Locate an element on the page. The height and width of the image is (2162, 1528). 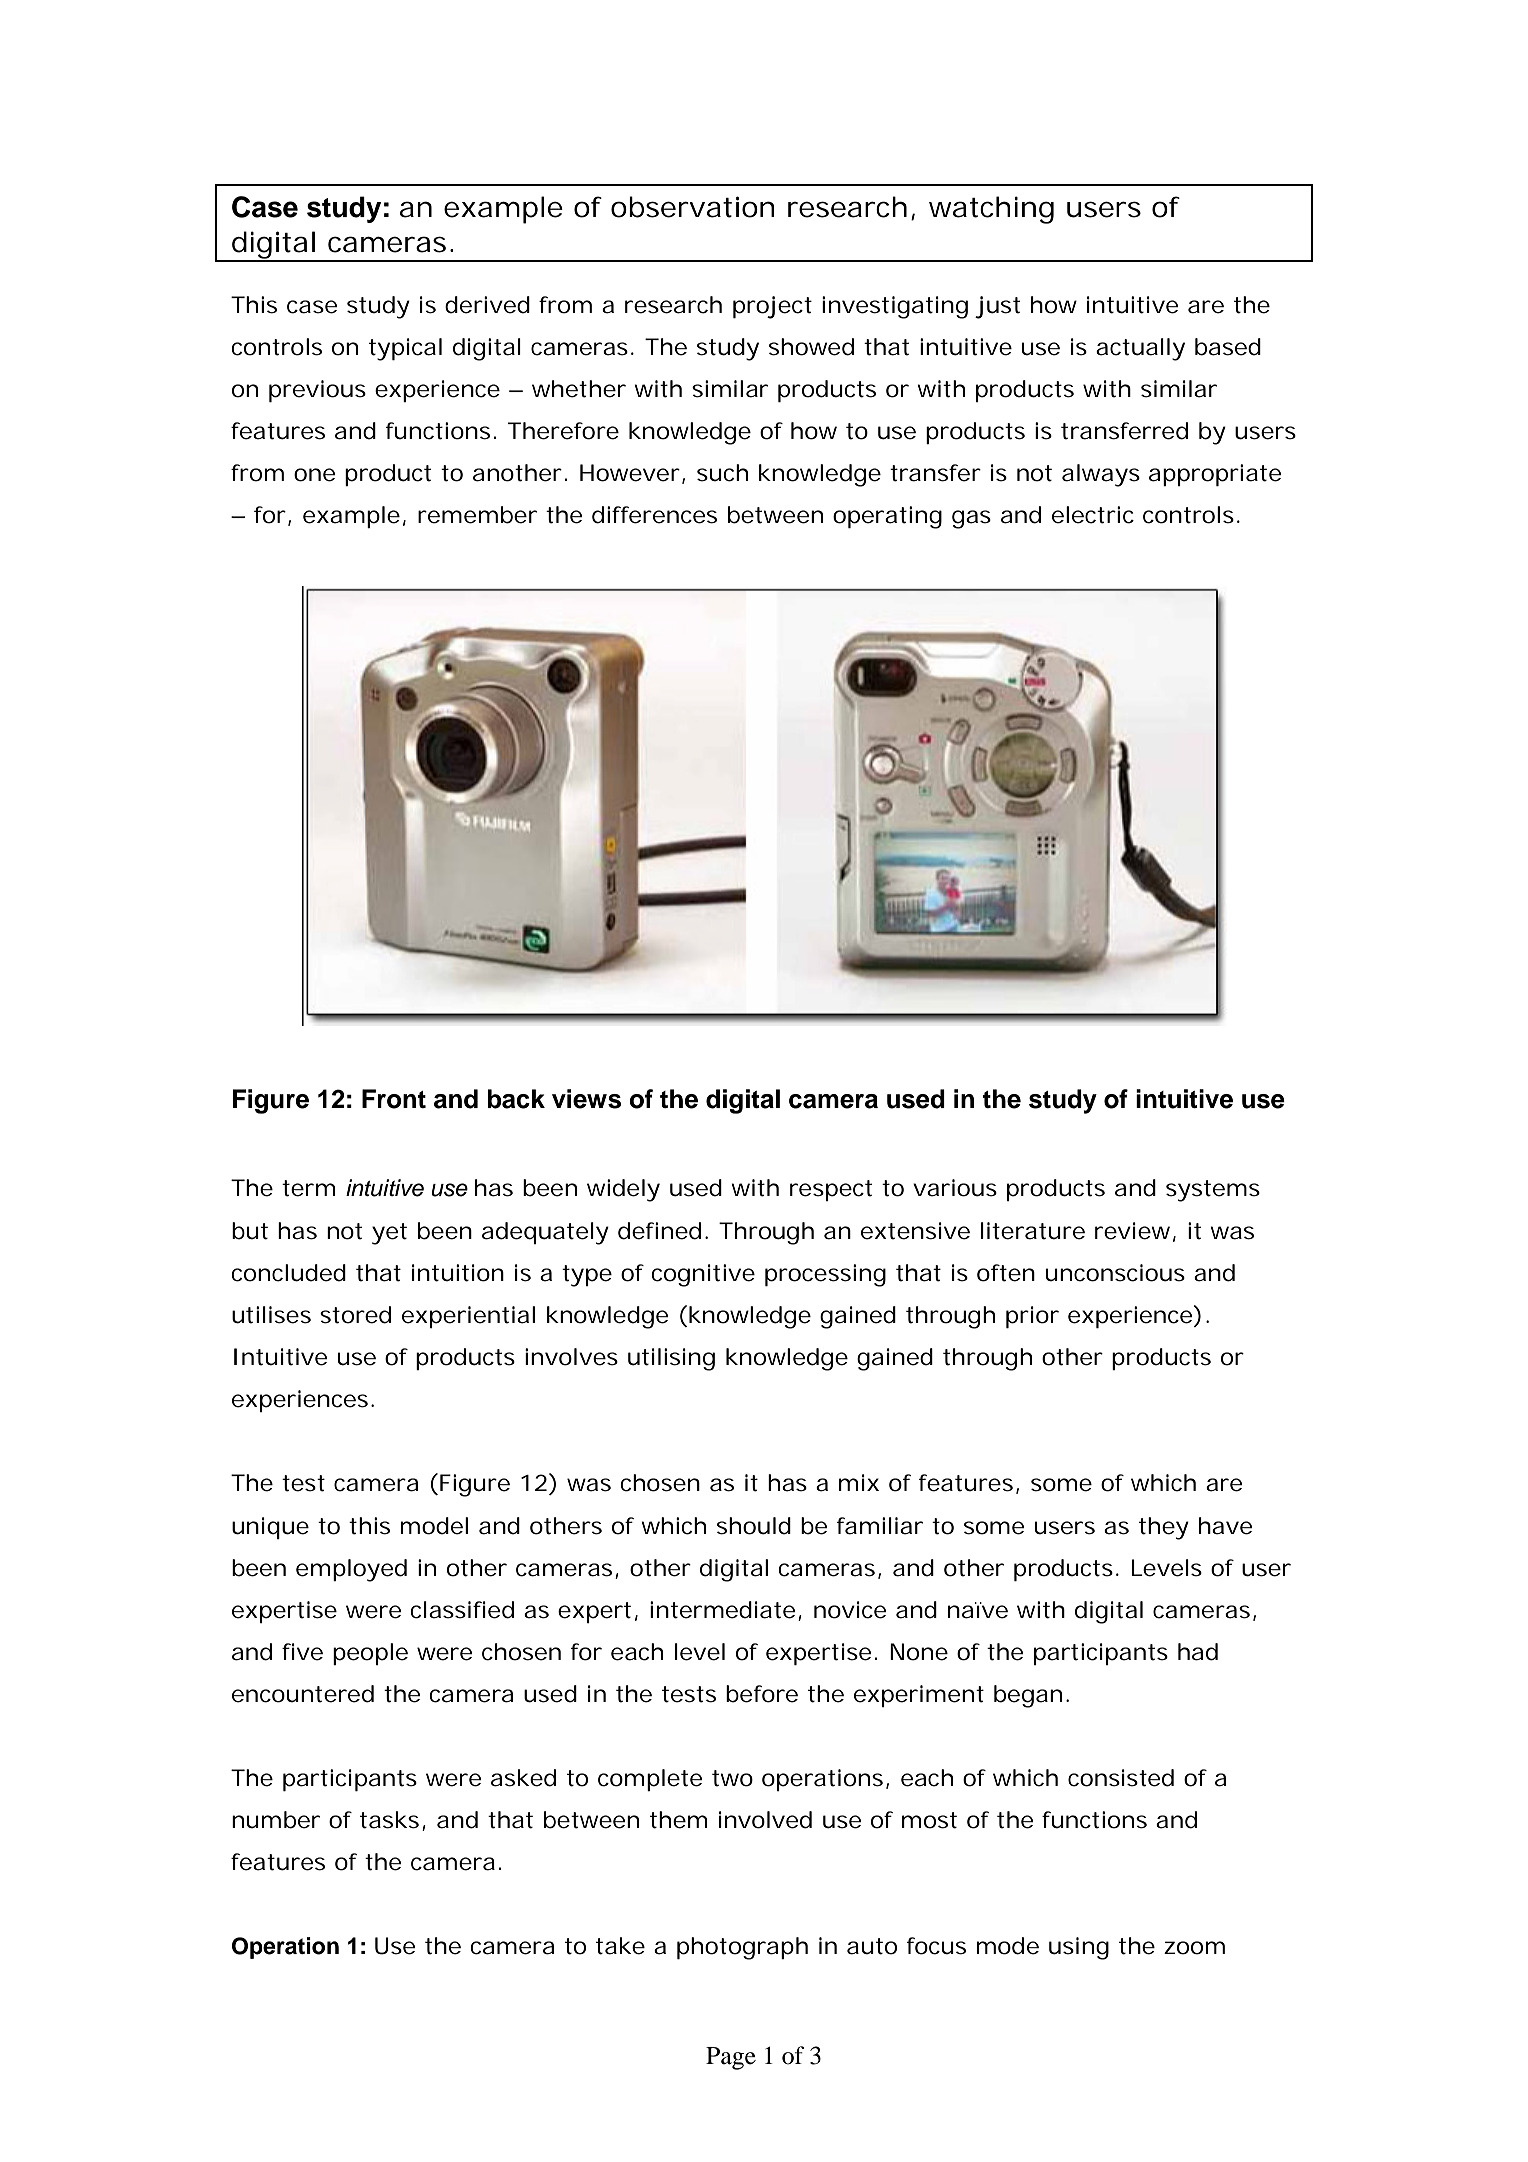
review is located at coordinates (1135, 1231).
